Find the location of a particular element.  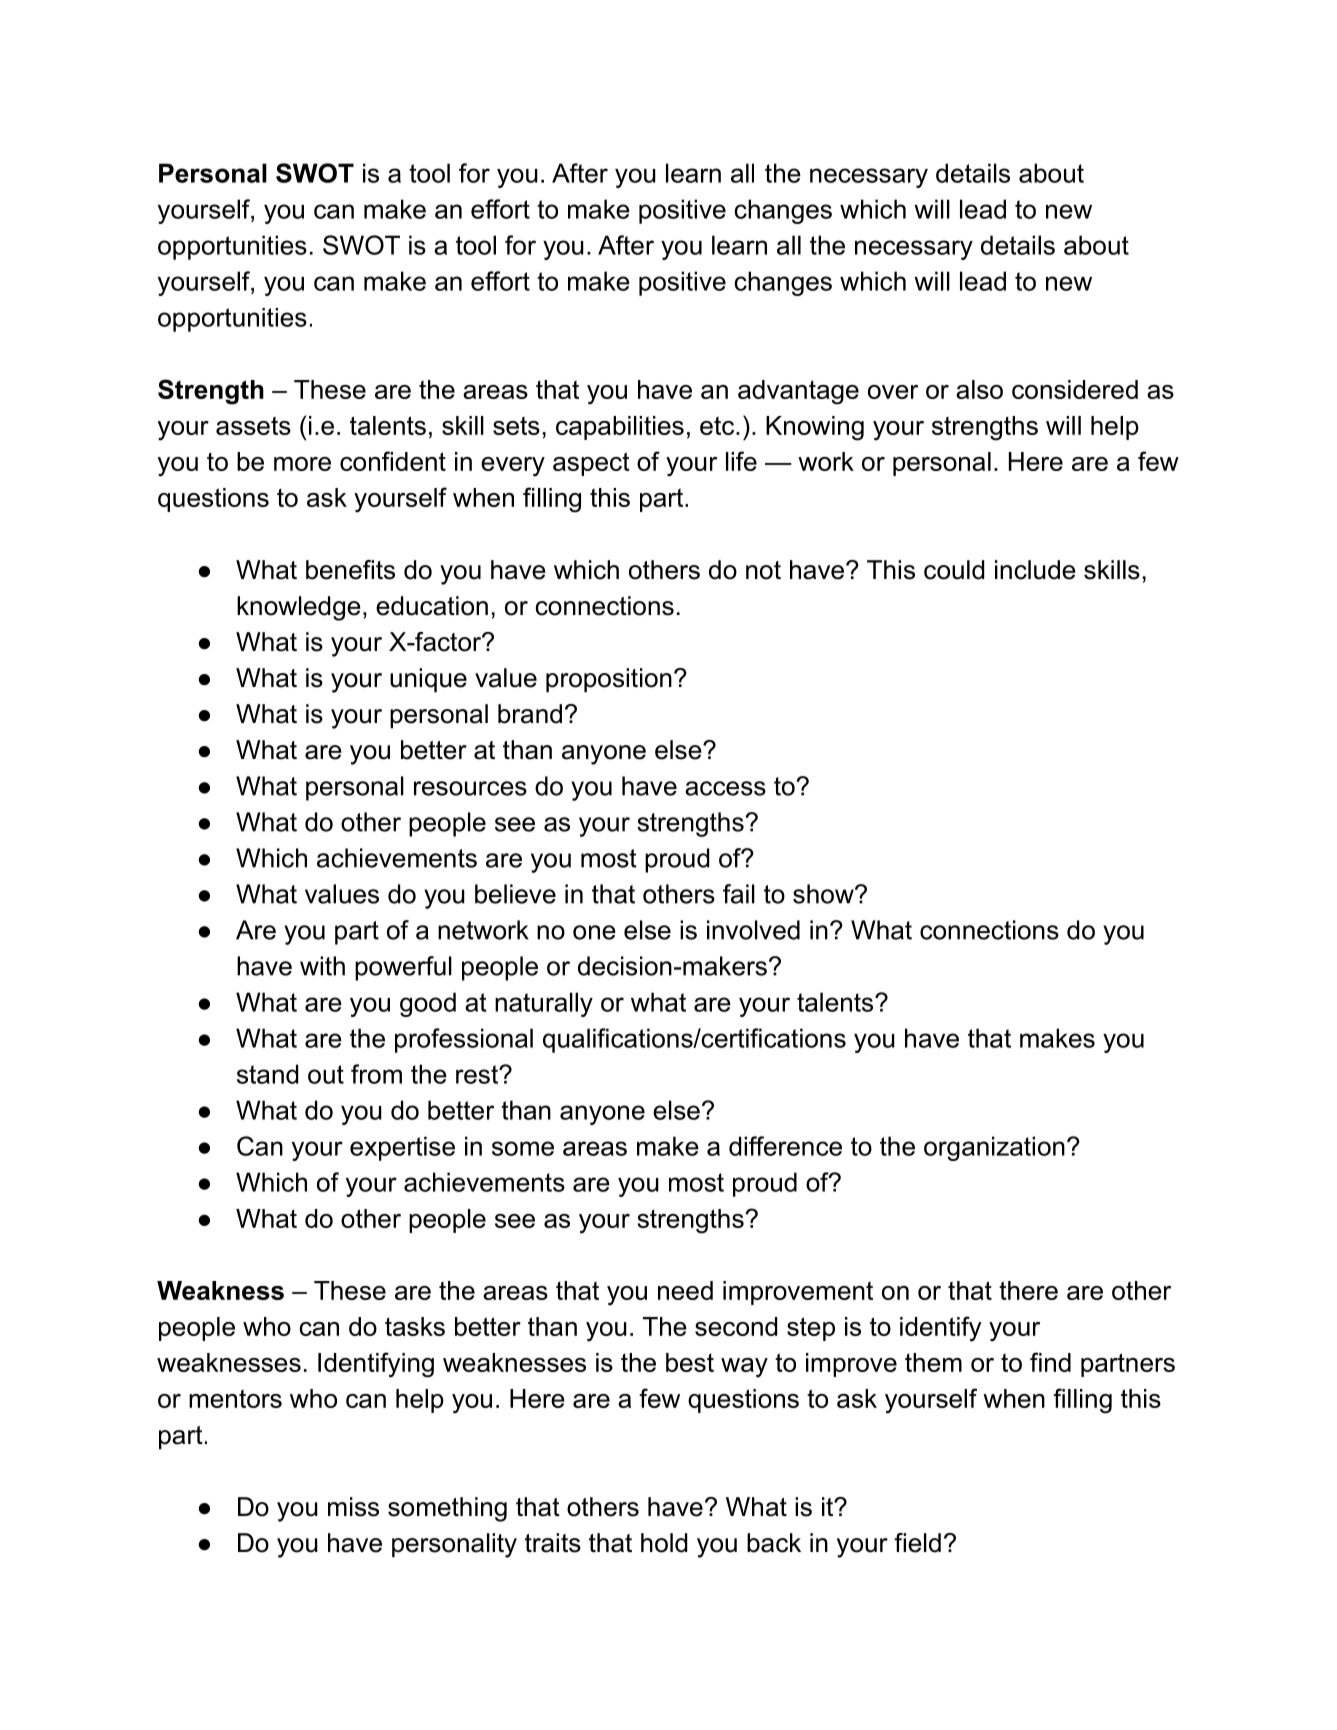

with is located at coordinates (322, 966).
